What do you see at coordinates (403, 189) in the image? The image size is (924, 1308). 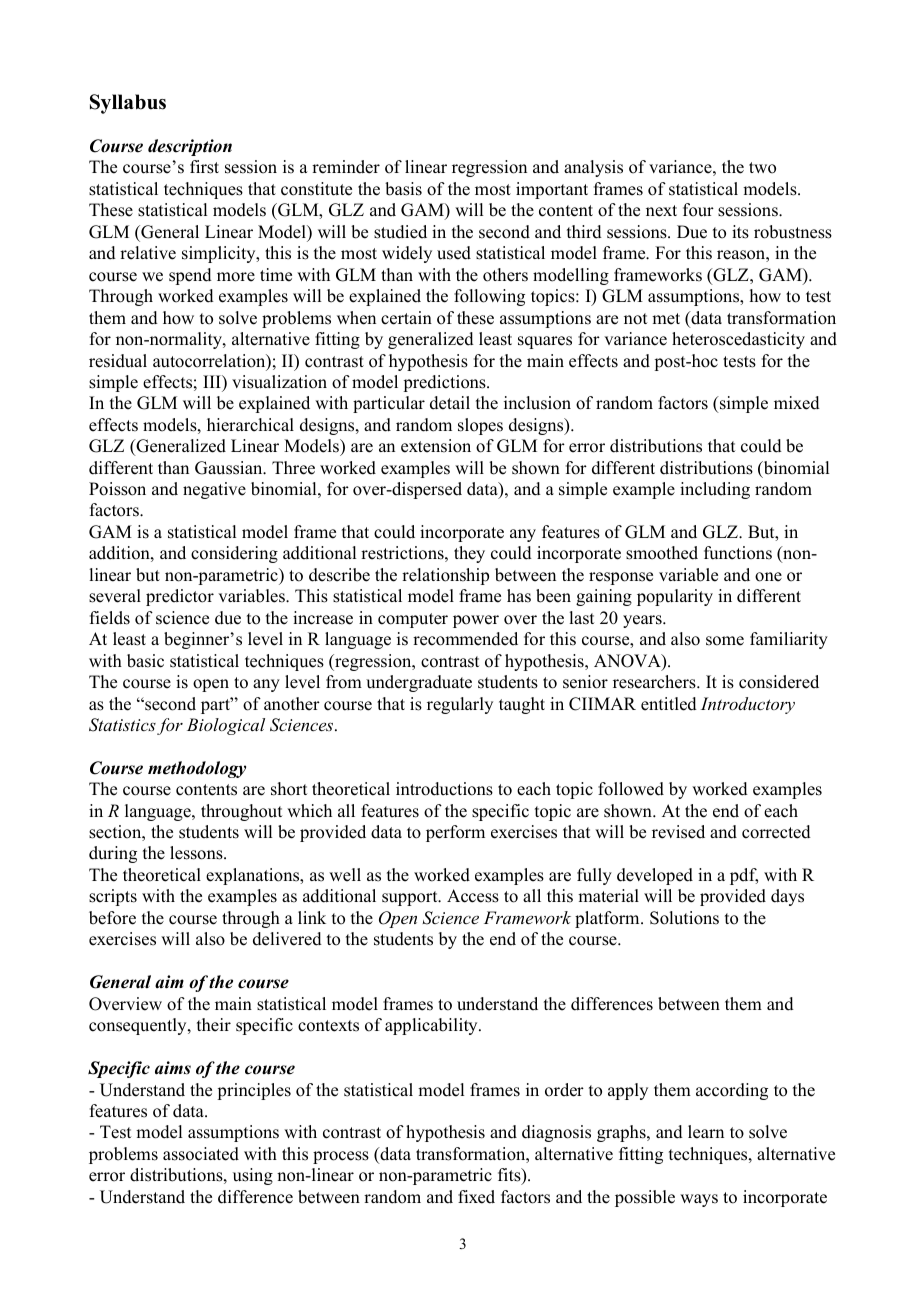 I see `basis` at bounding box center [403, 189].
